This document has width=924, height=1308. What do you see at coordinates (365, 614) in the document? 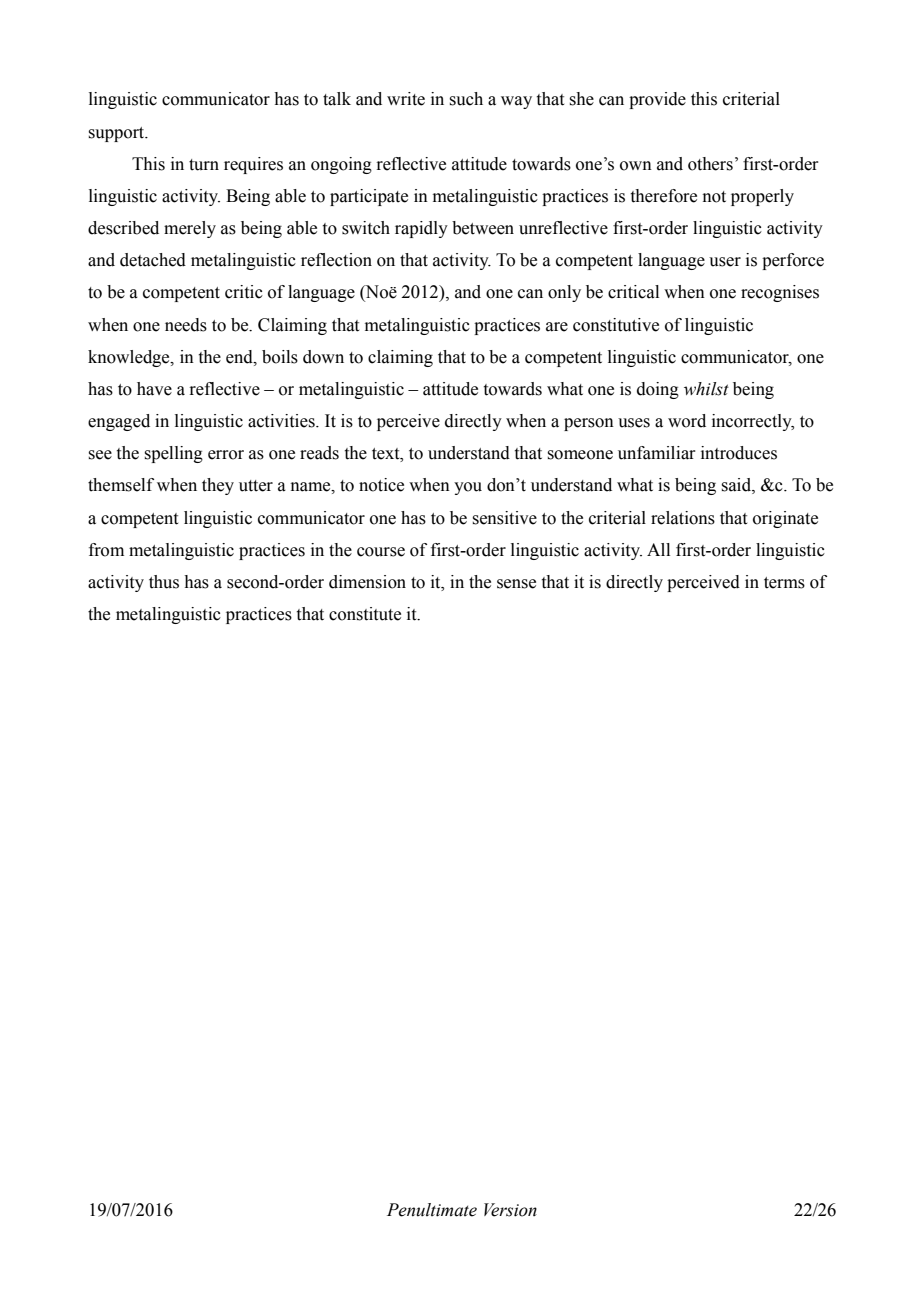
I see `constitute` at bounding box center [365, 614].
